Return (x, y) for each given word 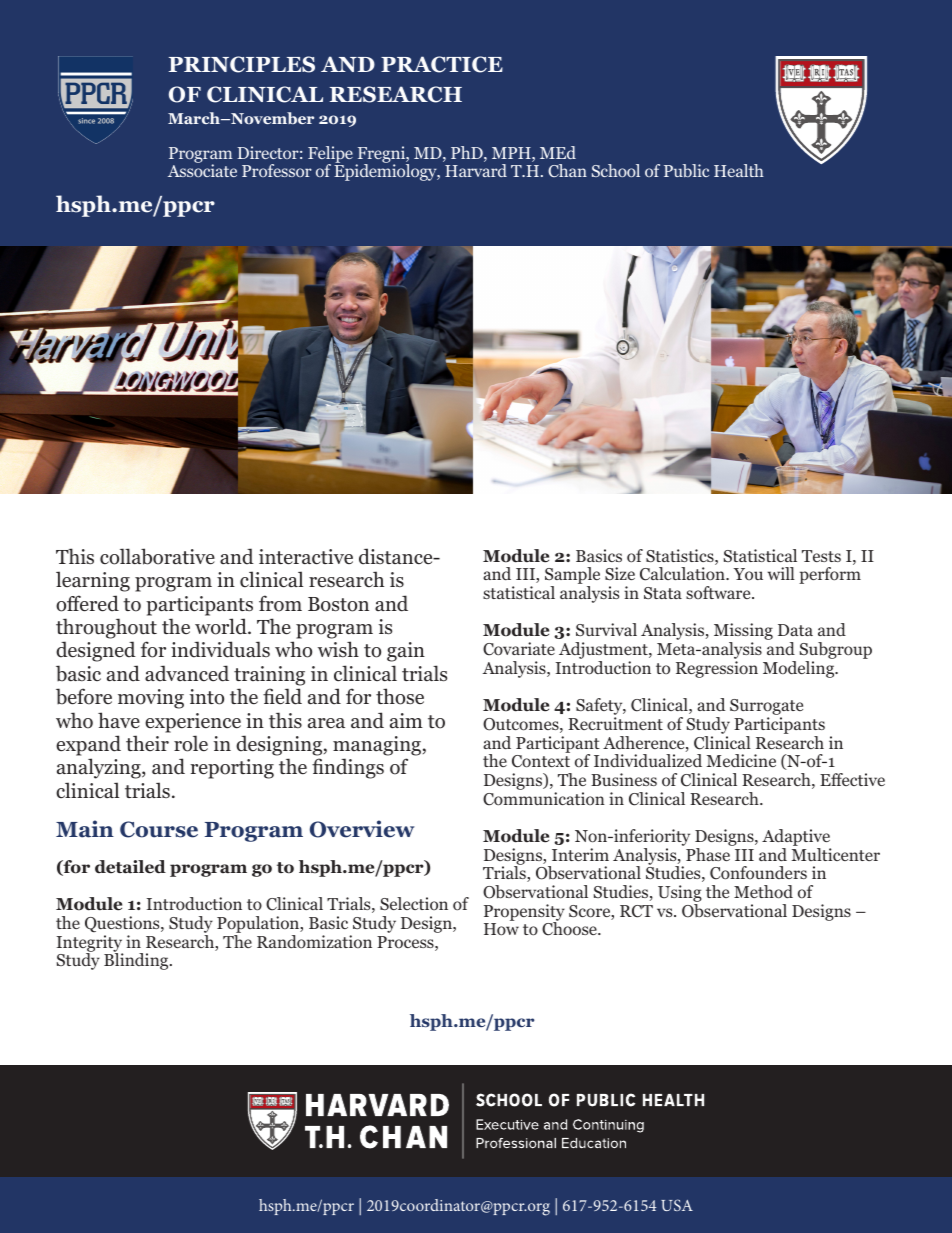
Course (159, 829)
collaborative (157, 556)
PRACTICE (442, 64)
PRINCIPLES (242, 64)
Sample (572, 577)
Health (739, 170)
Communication (544, 799)
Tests (821, 556)
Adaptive (796, 839)
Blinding (137, 960)
